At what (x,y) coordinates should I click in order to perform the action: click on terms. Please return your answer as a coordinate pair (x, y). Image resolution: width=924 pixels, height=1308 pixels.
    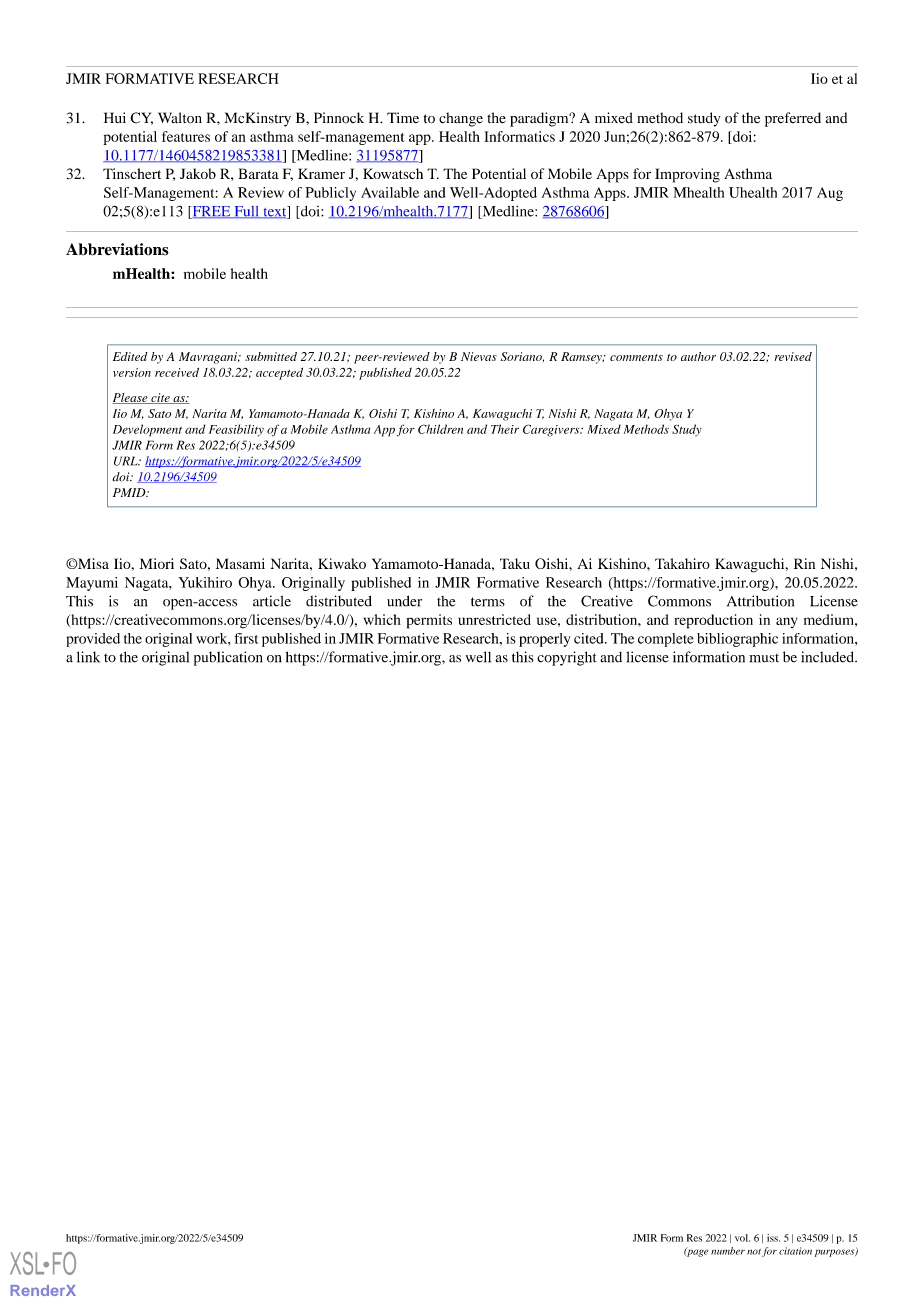
    Looking at the image, I should click on (488, 602).
